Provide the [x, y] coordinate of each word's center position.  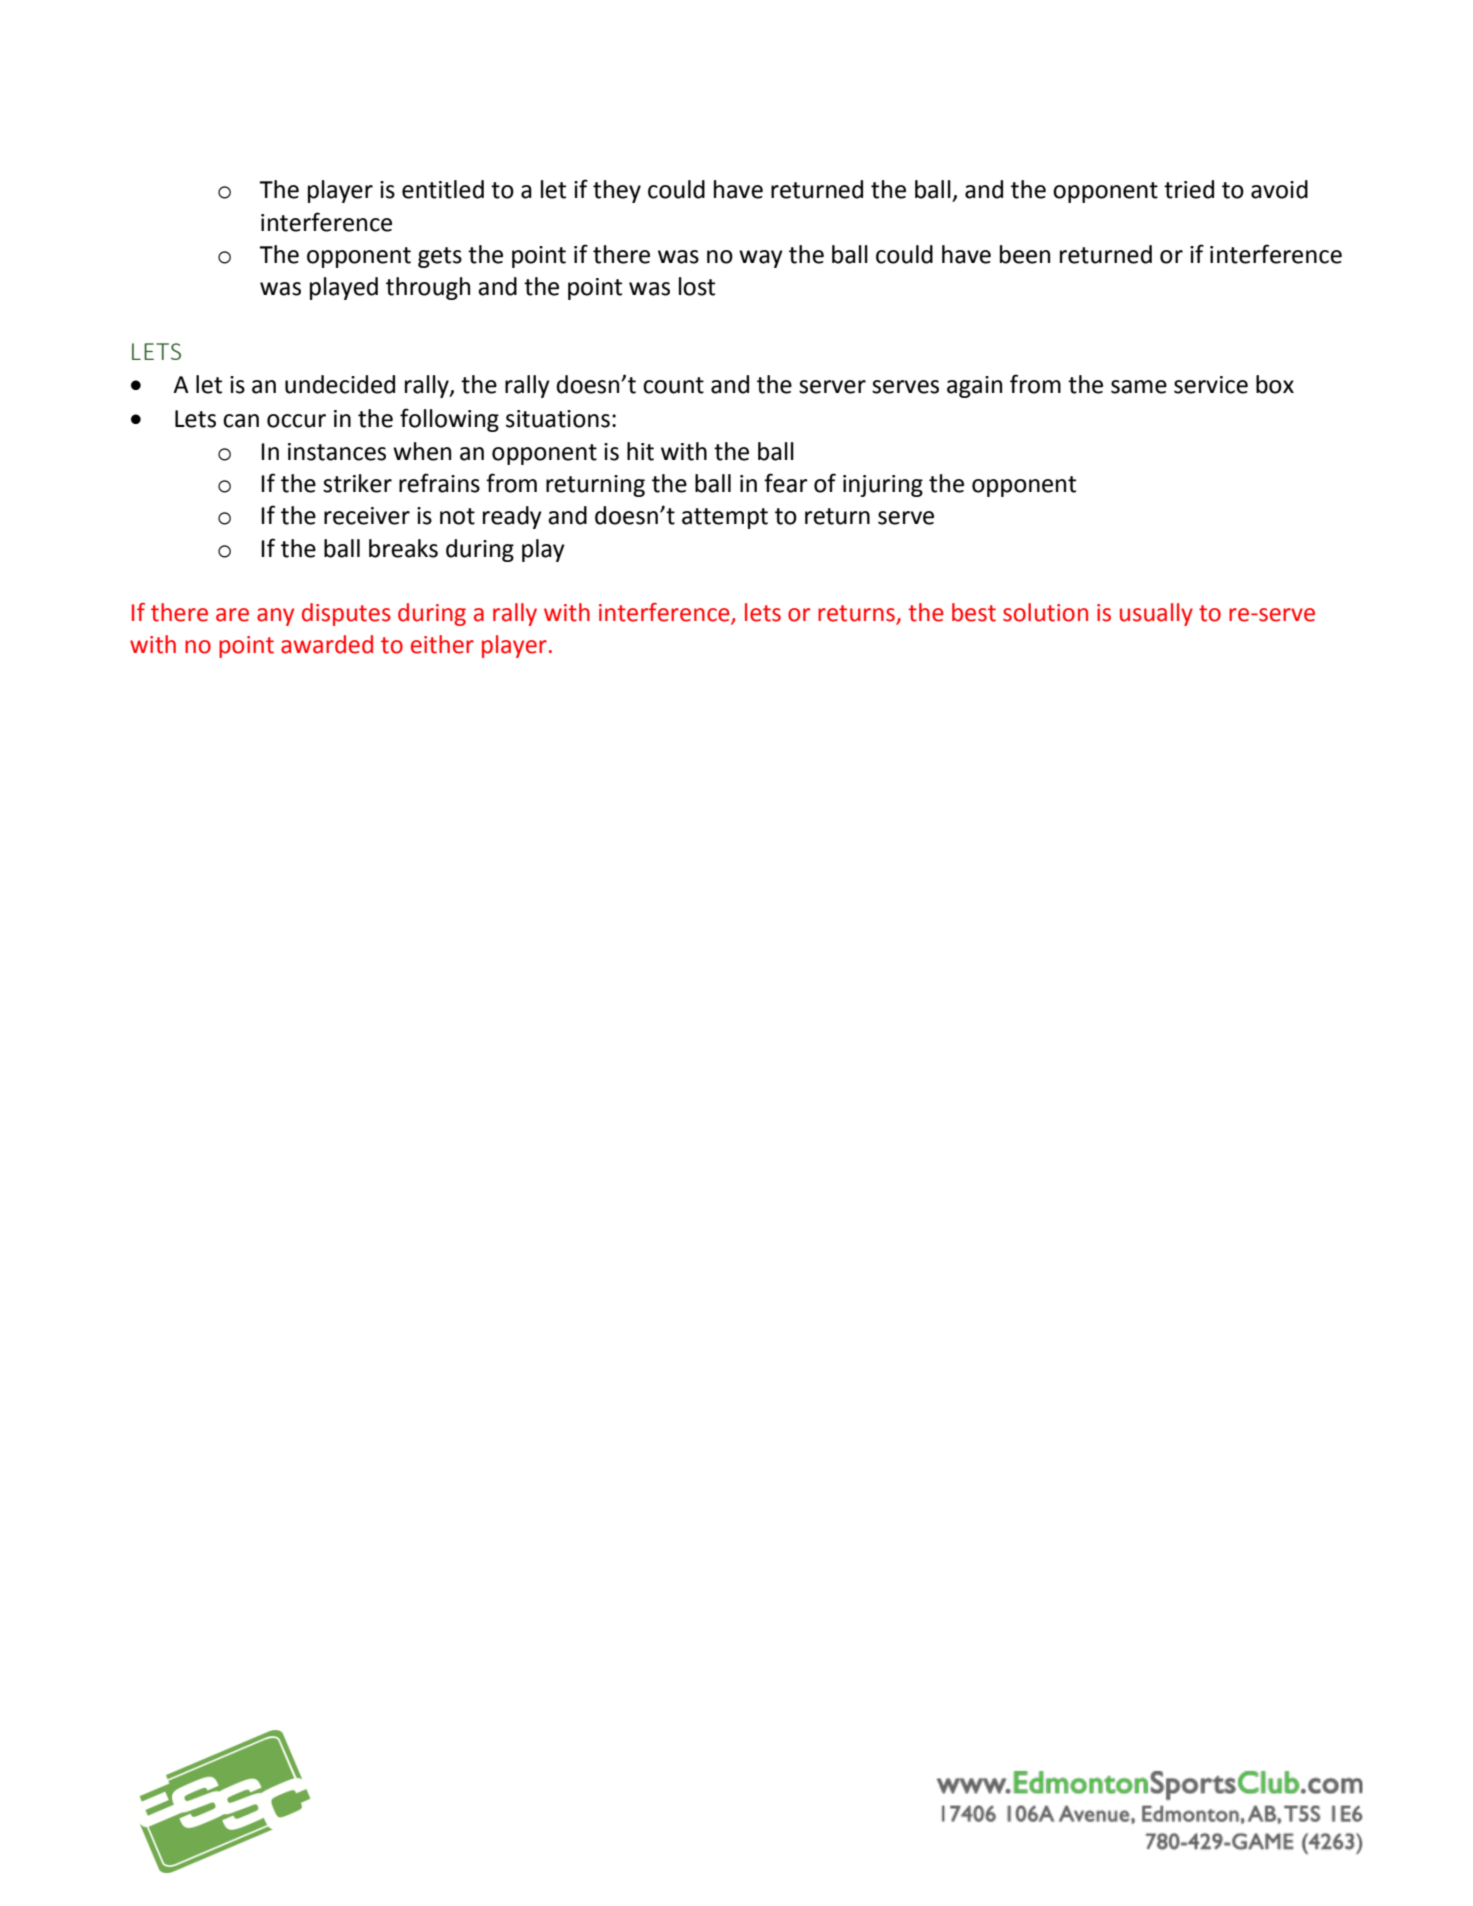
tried [1189, 189]
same [1139, 387]
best [974, 612]
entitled [443, 189]
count [673, 385]
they [617, 191]
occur [296, 421]
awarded [327, 644]
